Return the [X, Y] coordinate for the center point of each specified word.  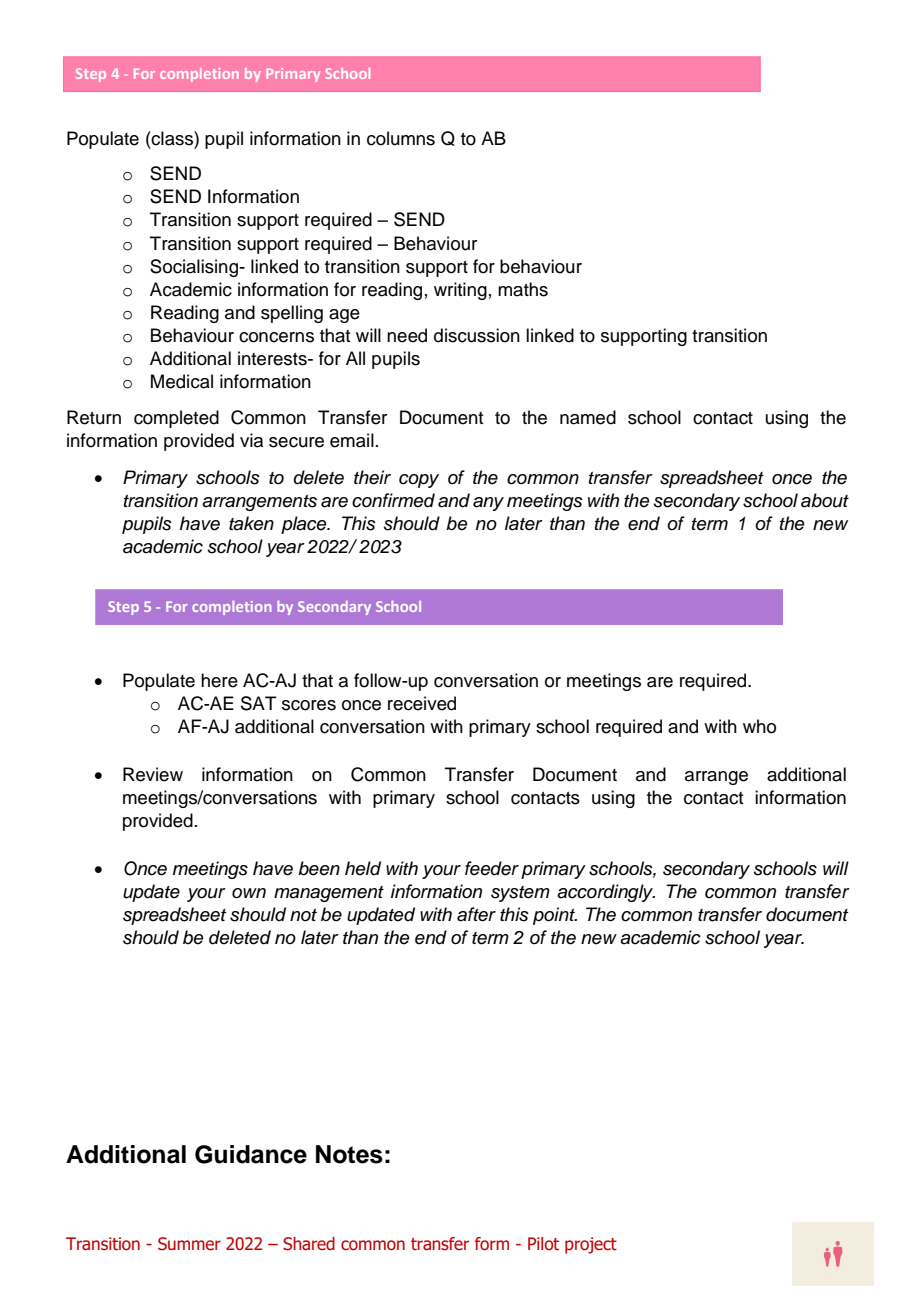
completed [176, 419]
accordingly [606, 893]
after [476, 914]
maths [523, 289]
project [591, 1245]
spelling [292, 314]
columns [401, 138]
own [249, 893]
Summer [189, 1244]
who [759, 726]
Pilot [543, 1244]
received [422, 703]
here [219, 680]
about [825, 500]
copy [419, 481]
